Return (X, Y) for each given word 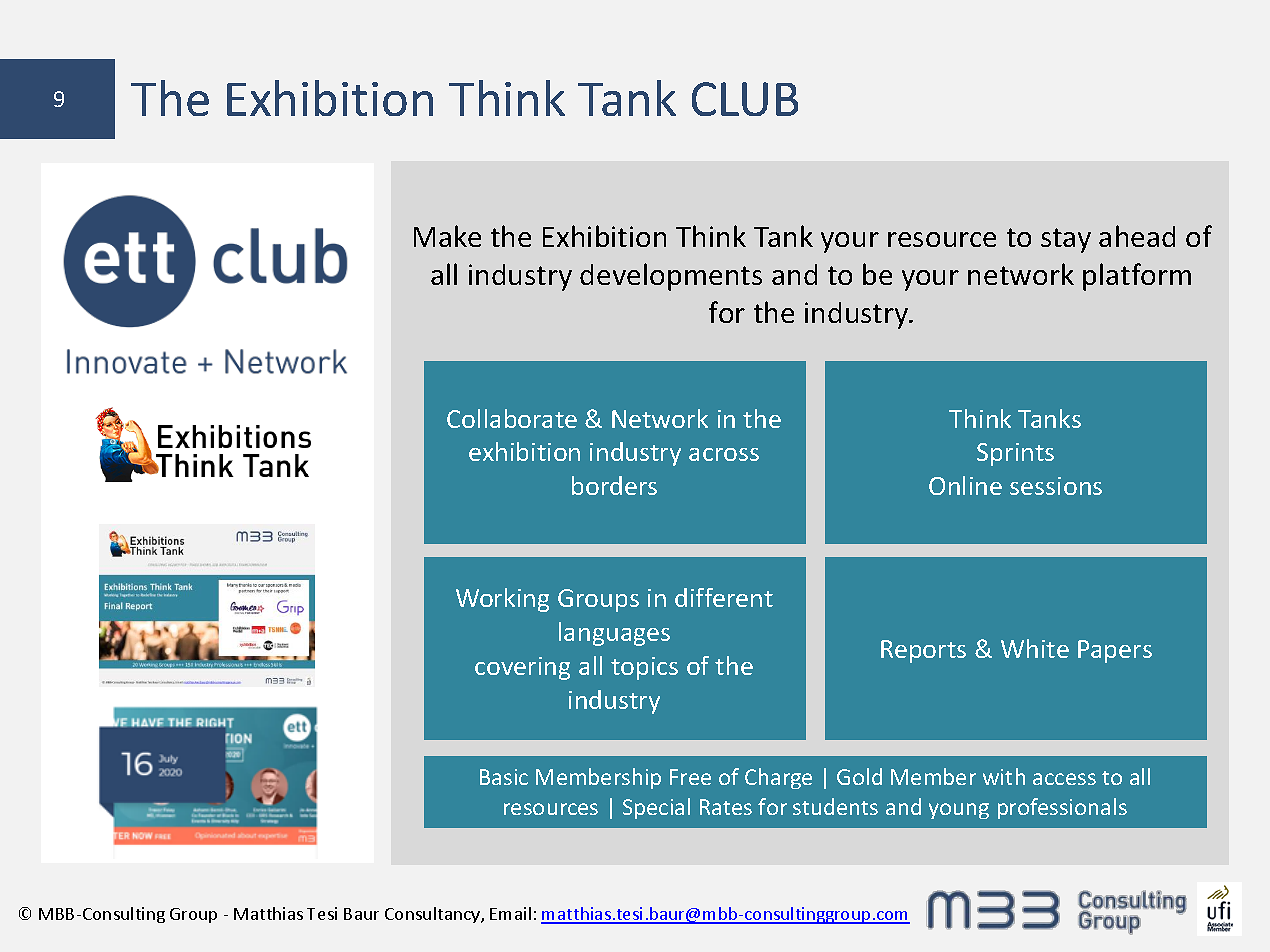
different (724, 597)
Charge (778, 778)
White (1035, 648)
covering (522, 668)
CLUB (745, 99)
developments (671, 277)
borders (614, 485)
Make (447, 236)
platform (1137, 277)
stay (1066, 240)
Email (510, 913)
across (724, 454)
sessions (1056, 486)
